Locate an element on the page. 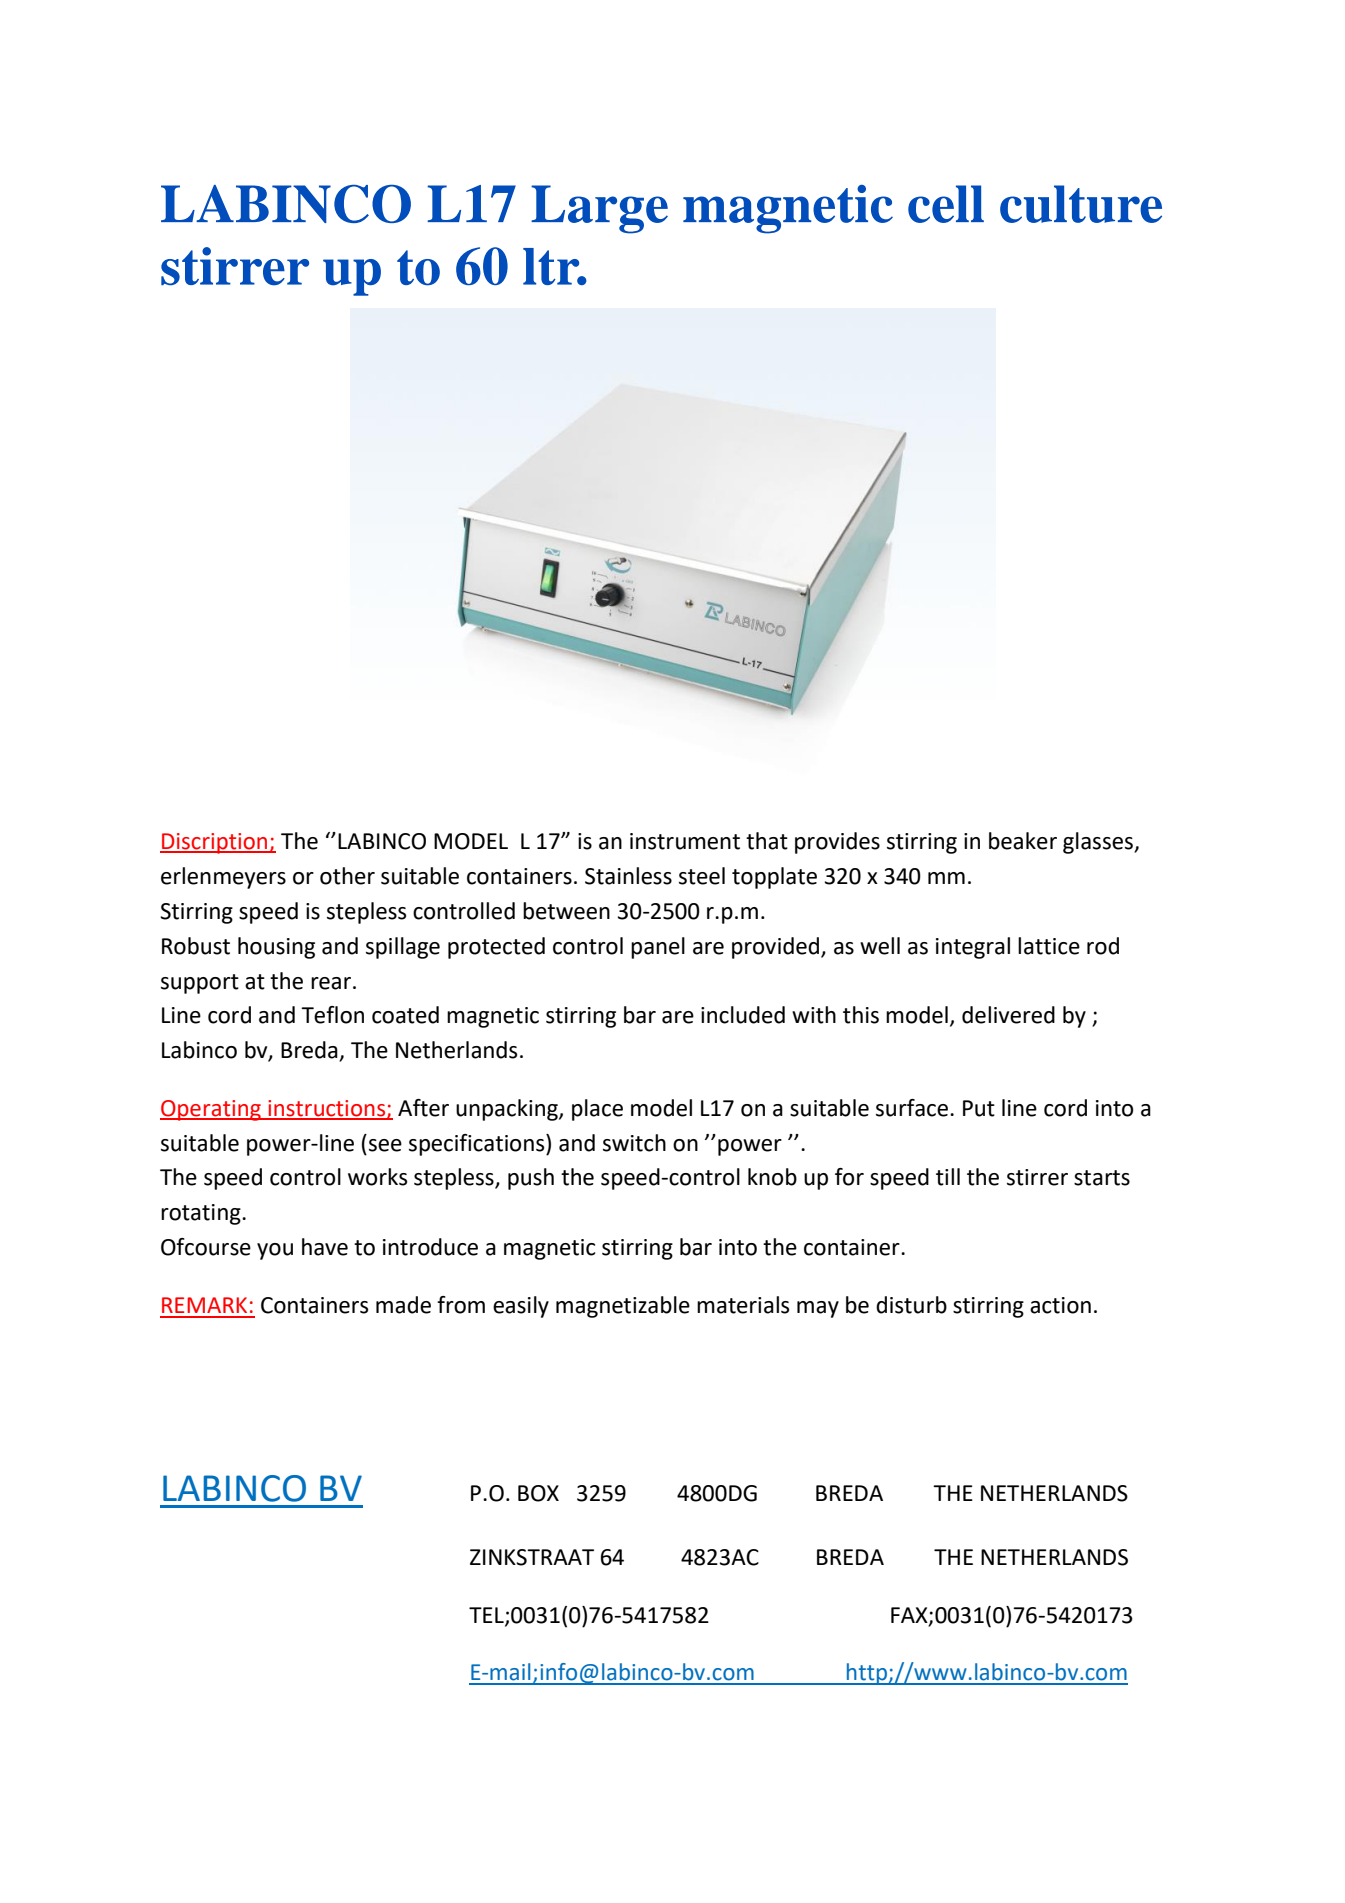 The width and height of the page is (1345, 1903). other is located at coordinates (347, 876).
